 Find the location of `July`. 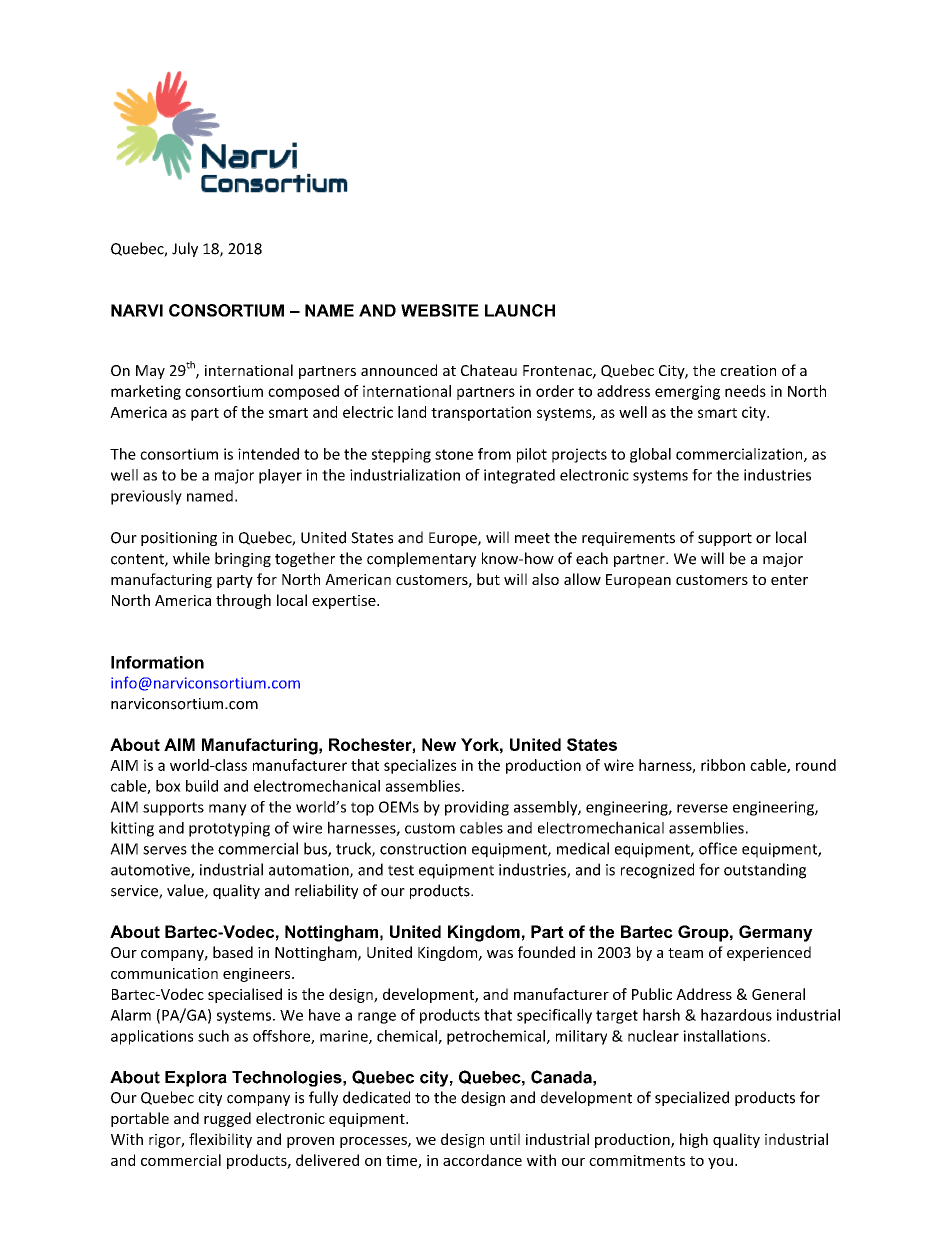

July is located at coordinates (185, 249).
